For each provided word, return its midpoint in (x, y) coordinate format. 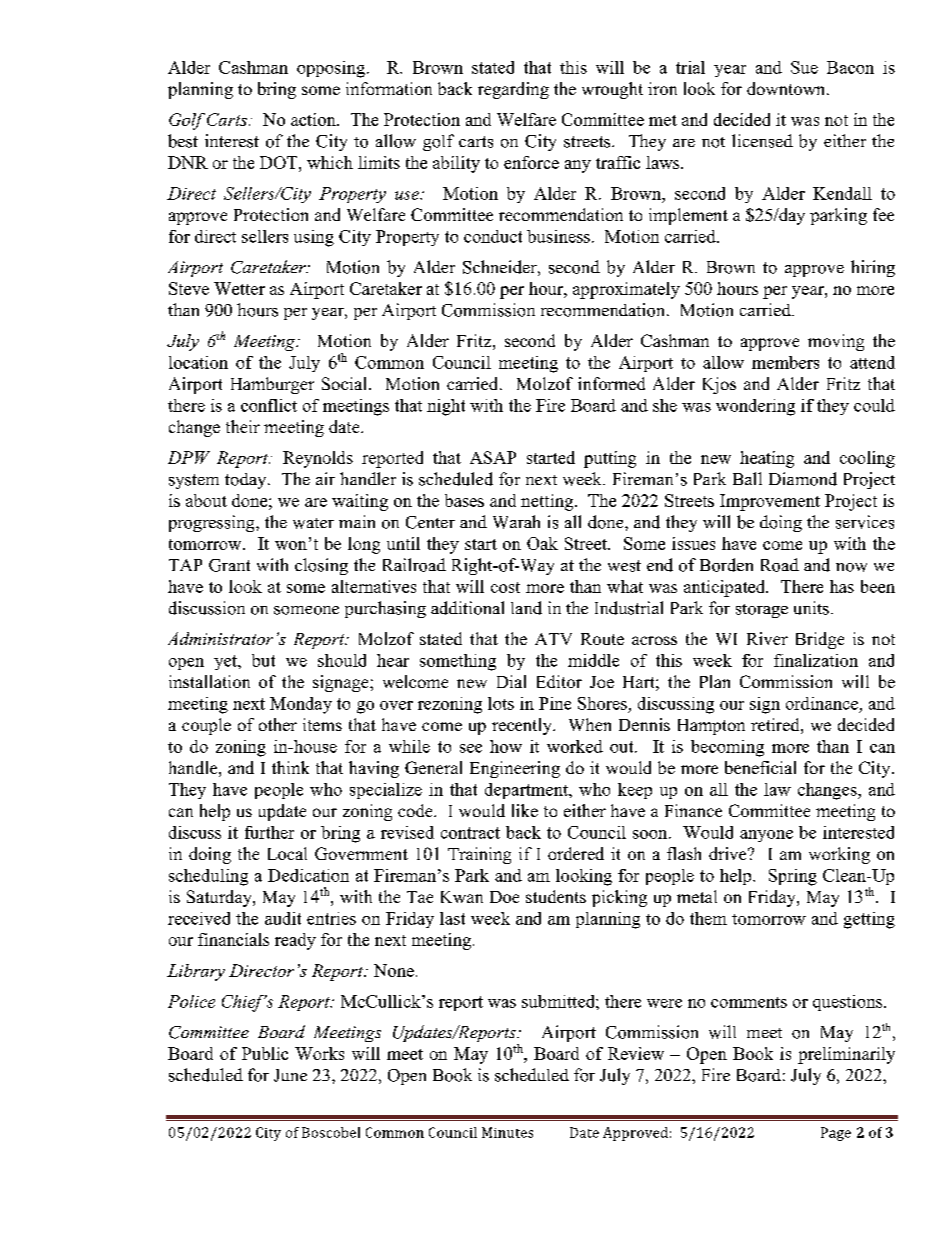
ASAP (493, 457)
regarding (513, 90)
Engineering (515, 769)
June (290, 1075)
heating (767, 459)
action (314, 119)
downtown (787, 88)
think (290, 767)
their (243, 426)
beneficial (760, 767)
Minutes (507, 1132)
